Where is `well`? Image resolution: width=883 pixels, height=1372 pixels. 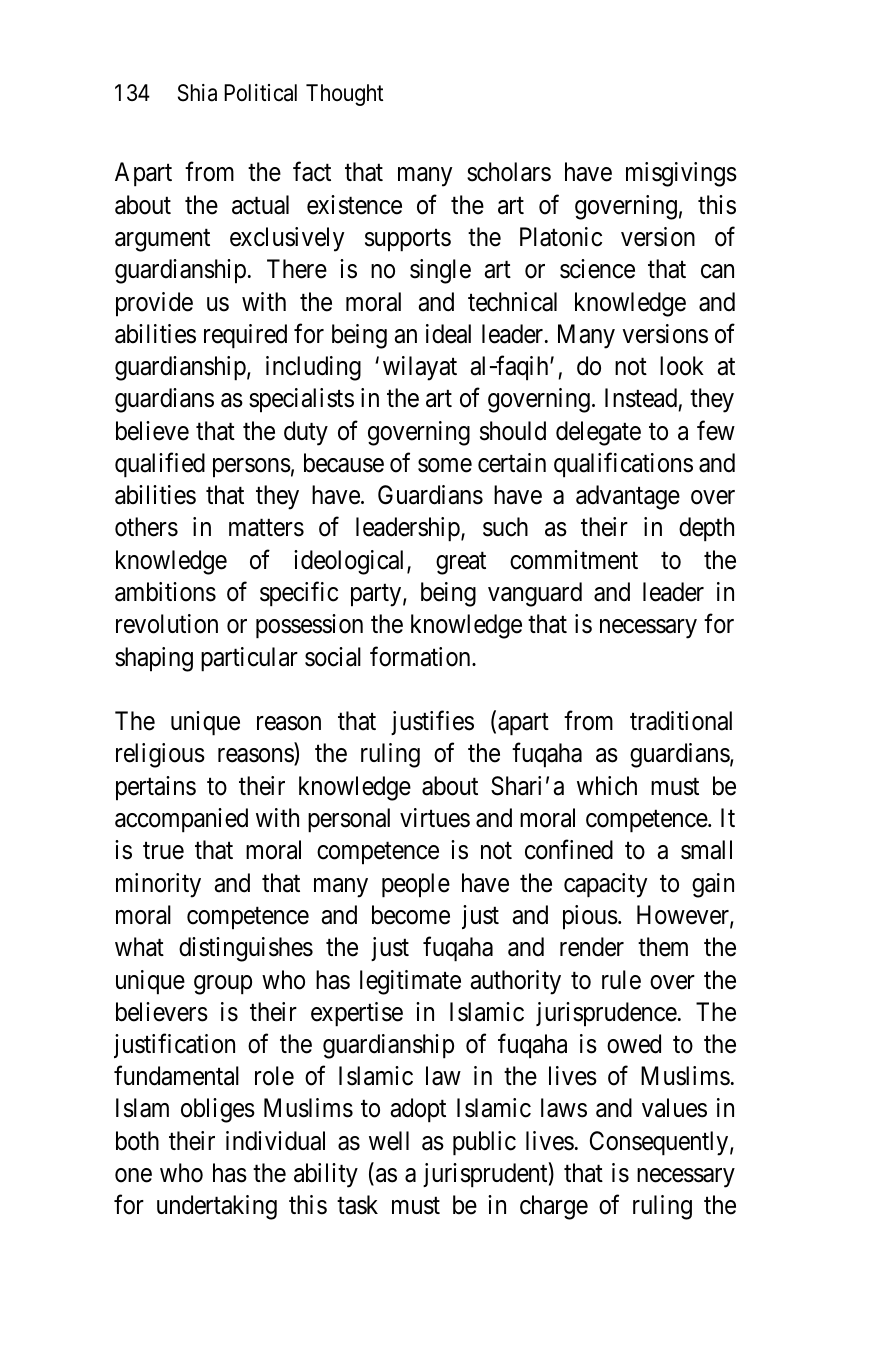
well is located at coordinates (389, 1141).
